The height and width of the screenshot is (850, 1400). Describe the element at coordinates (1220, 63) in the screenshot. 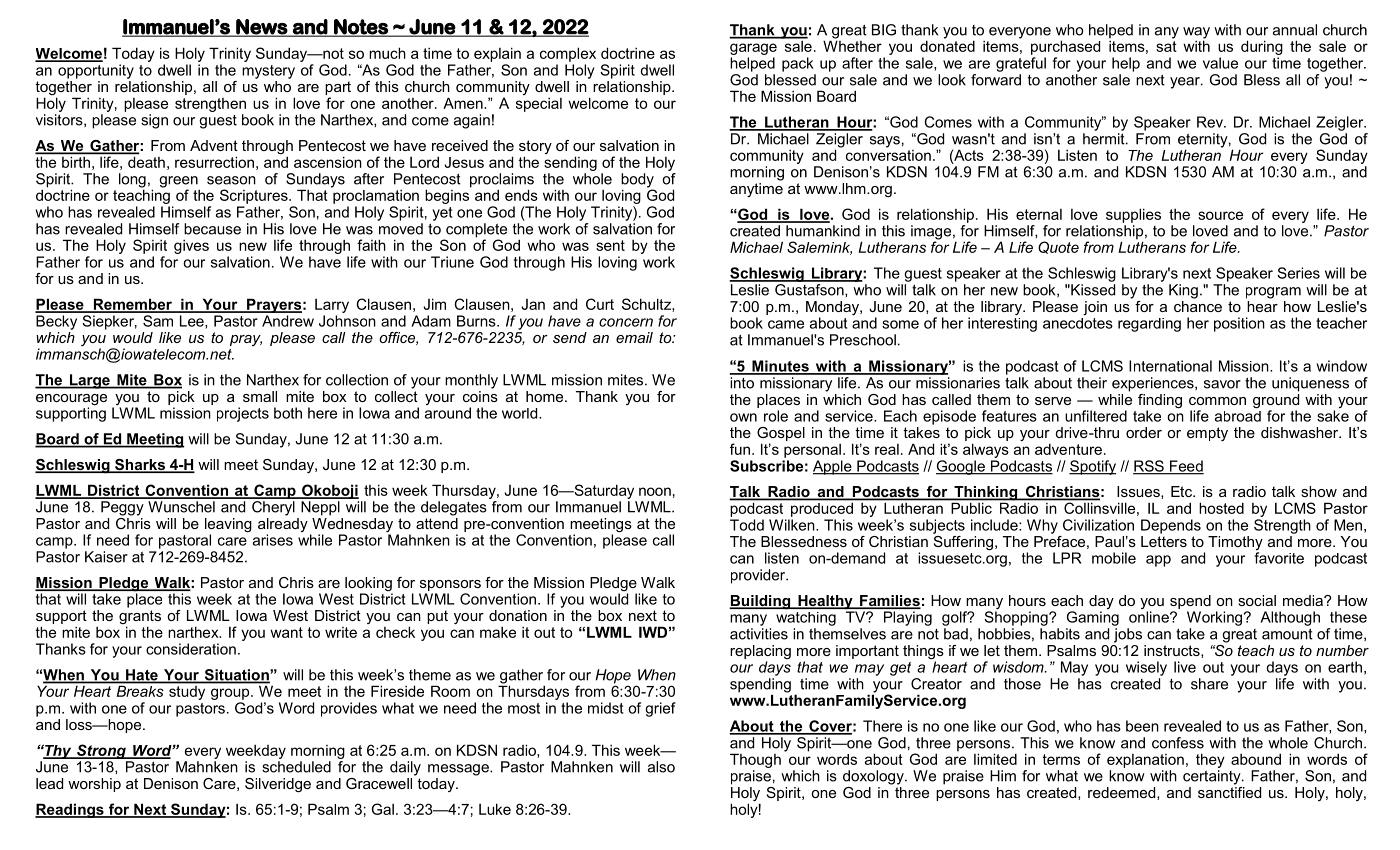

I see `value` at that location.
